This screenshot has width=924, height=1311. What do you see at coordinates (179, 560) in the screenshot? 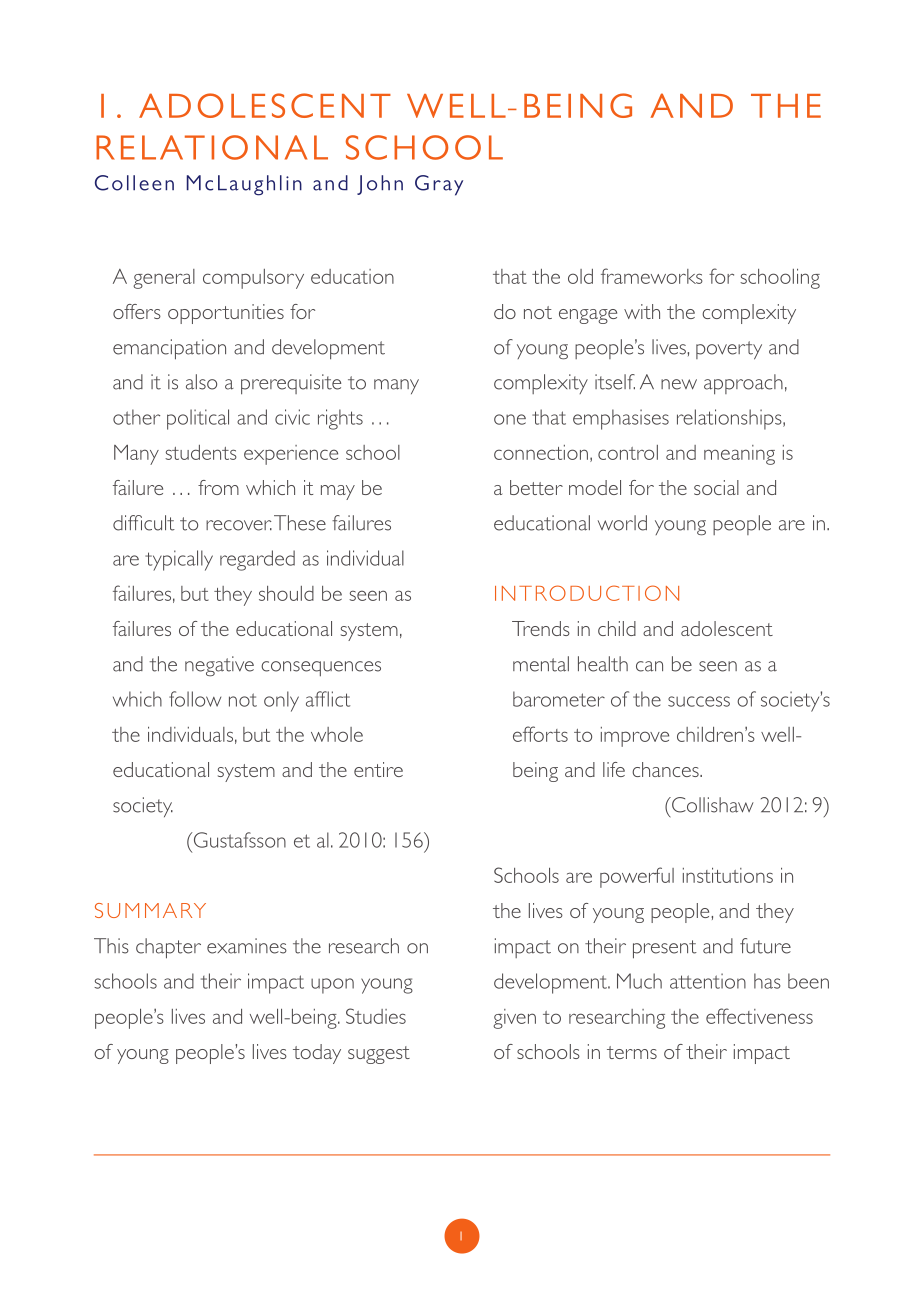
I see `typically` at bounding box center [179, 560].
